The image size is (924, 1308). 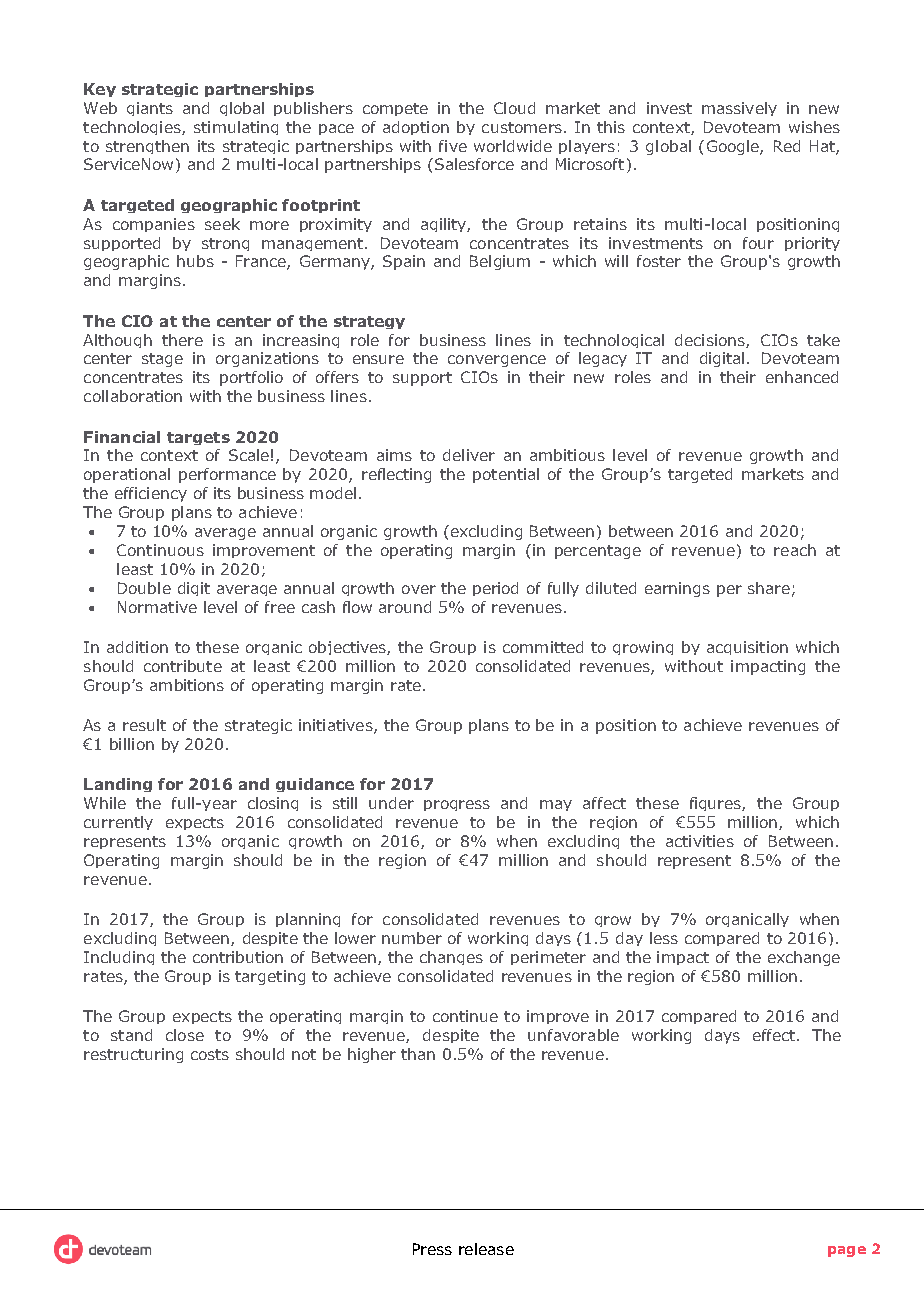 I want to click on convergence, so click(x=497, y=361).
